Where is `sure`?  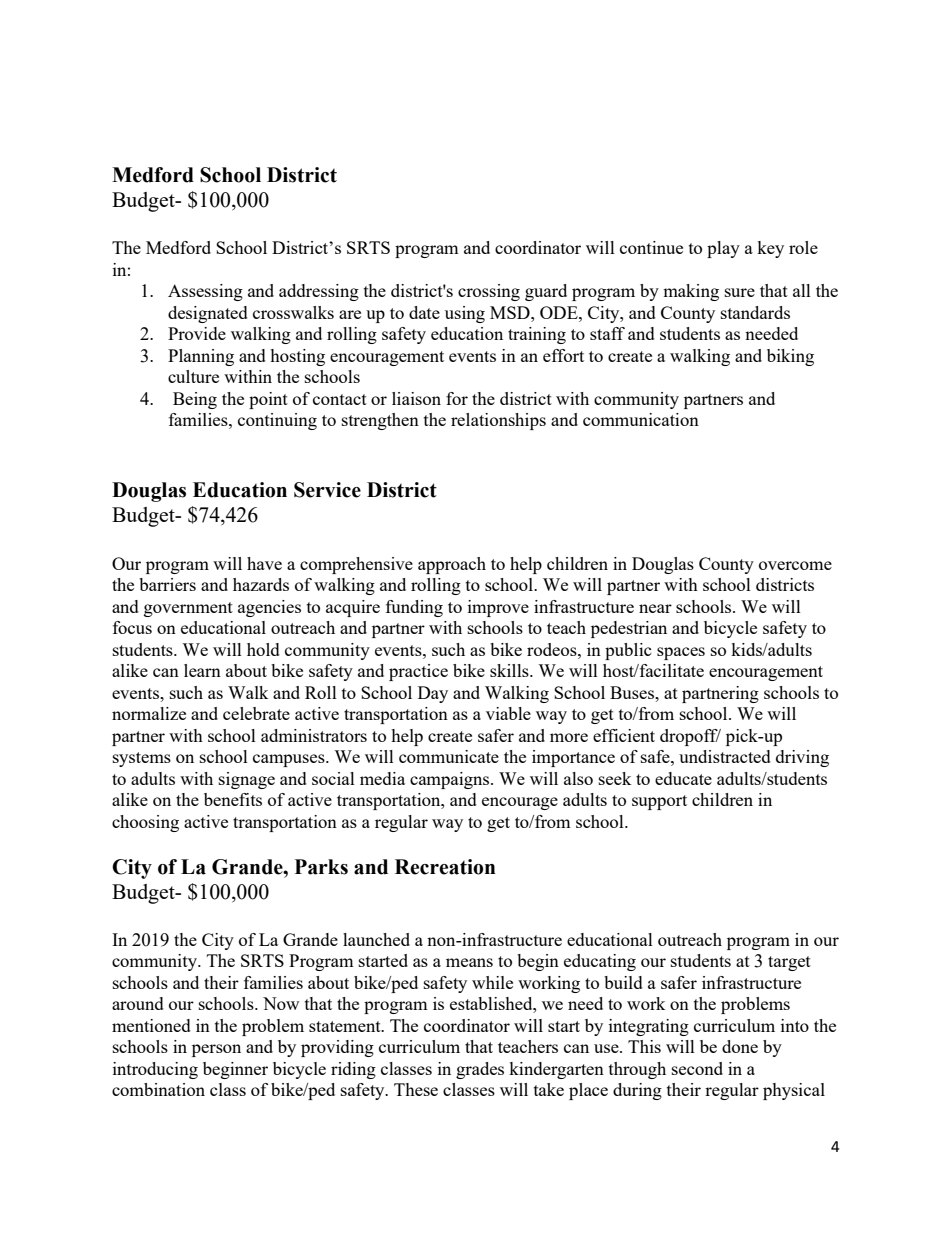 sure is located at coordinates (740, 292).
